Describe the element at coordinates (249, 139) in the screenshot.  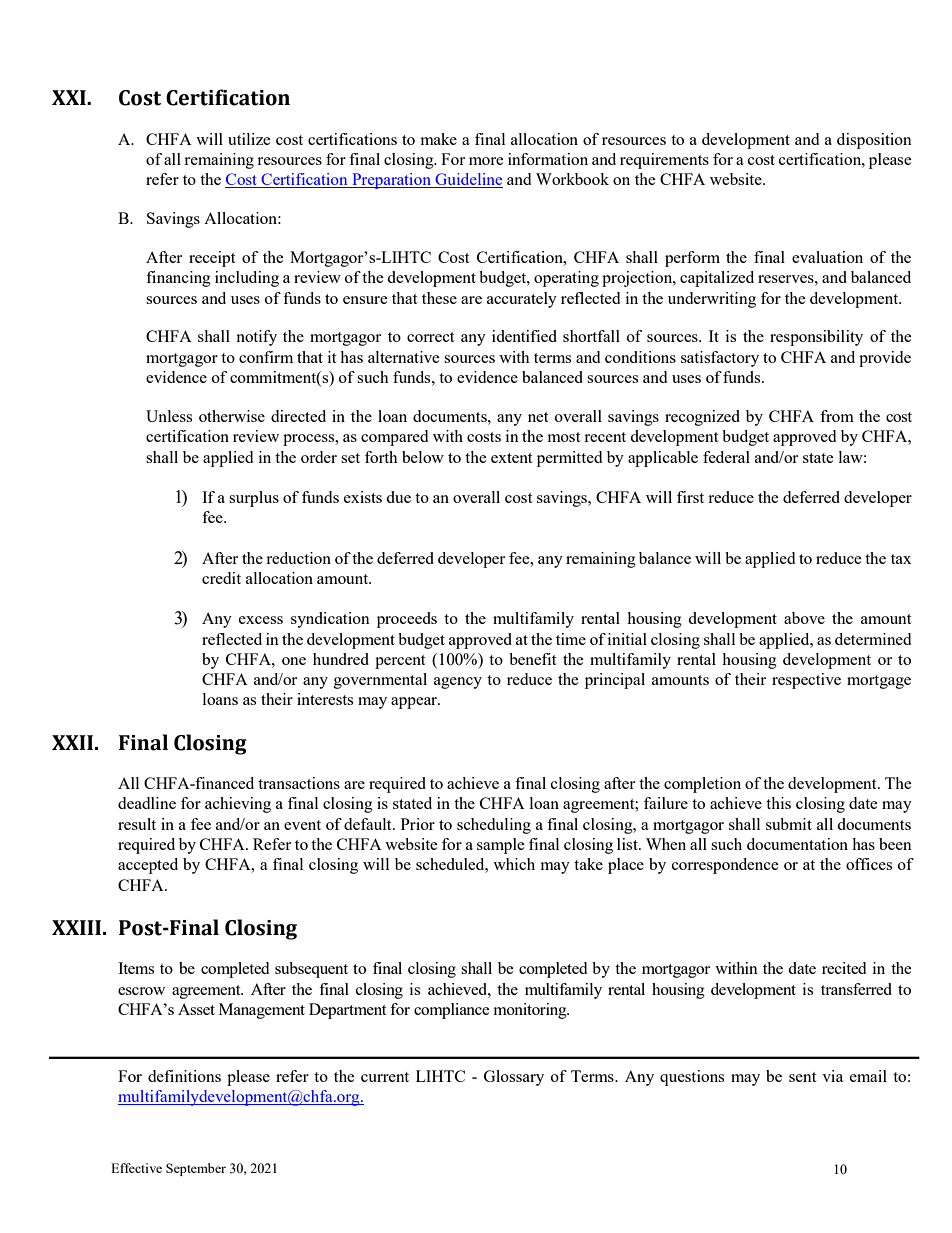
I see `utilize` at that location.
